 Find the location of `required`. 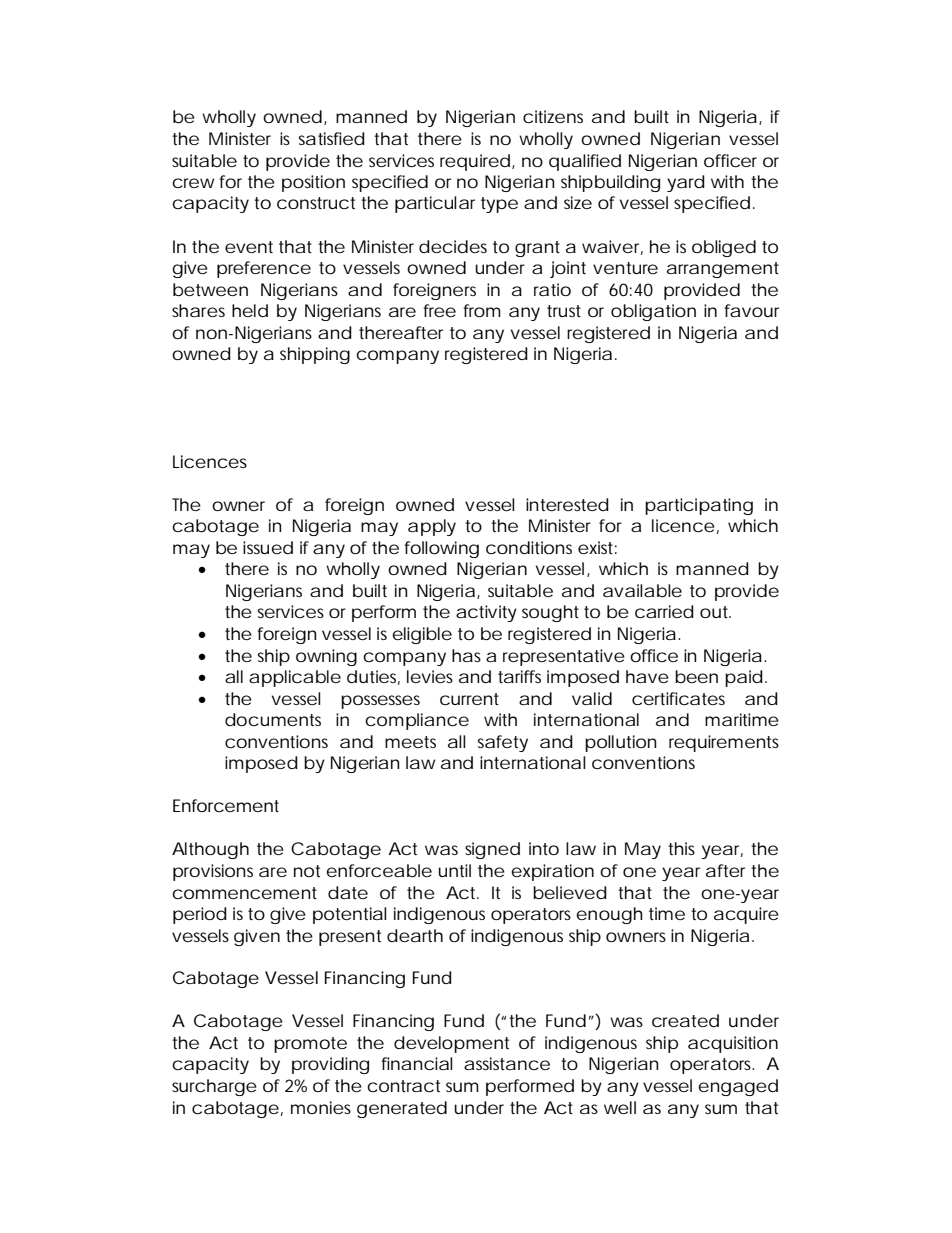

required is located at coordinates (475, 162).
